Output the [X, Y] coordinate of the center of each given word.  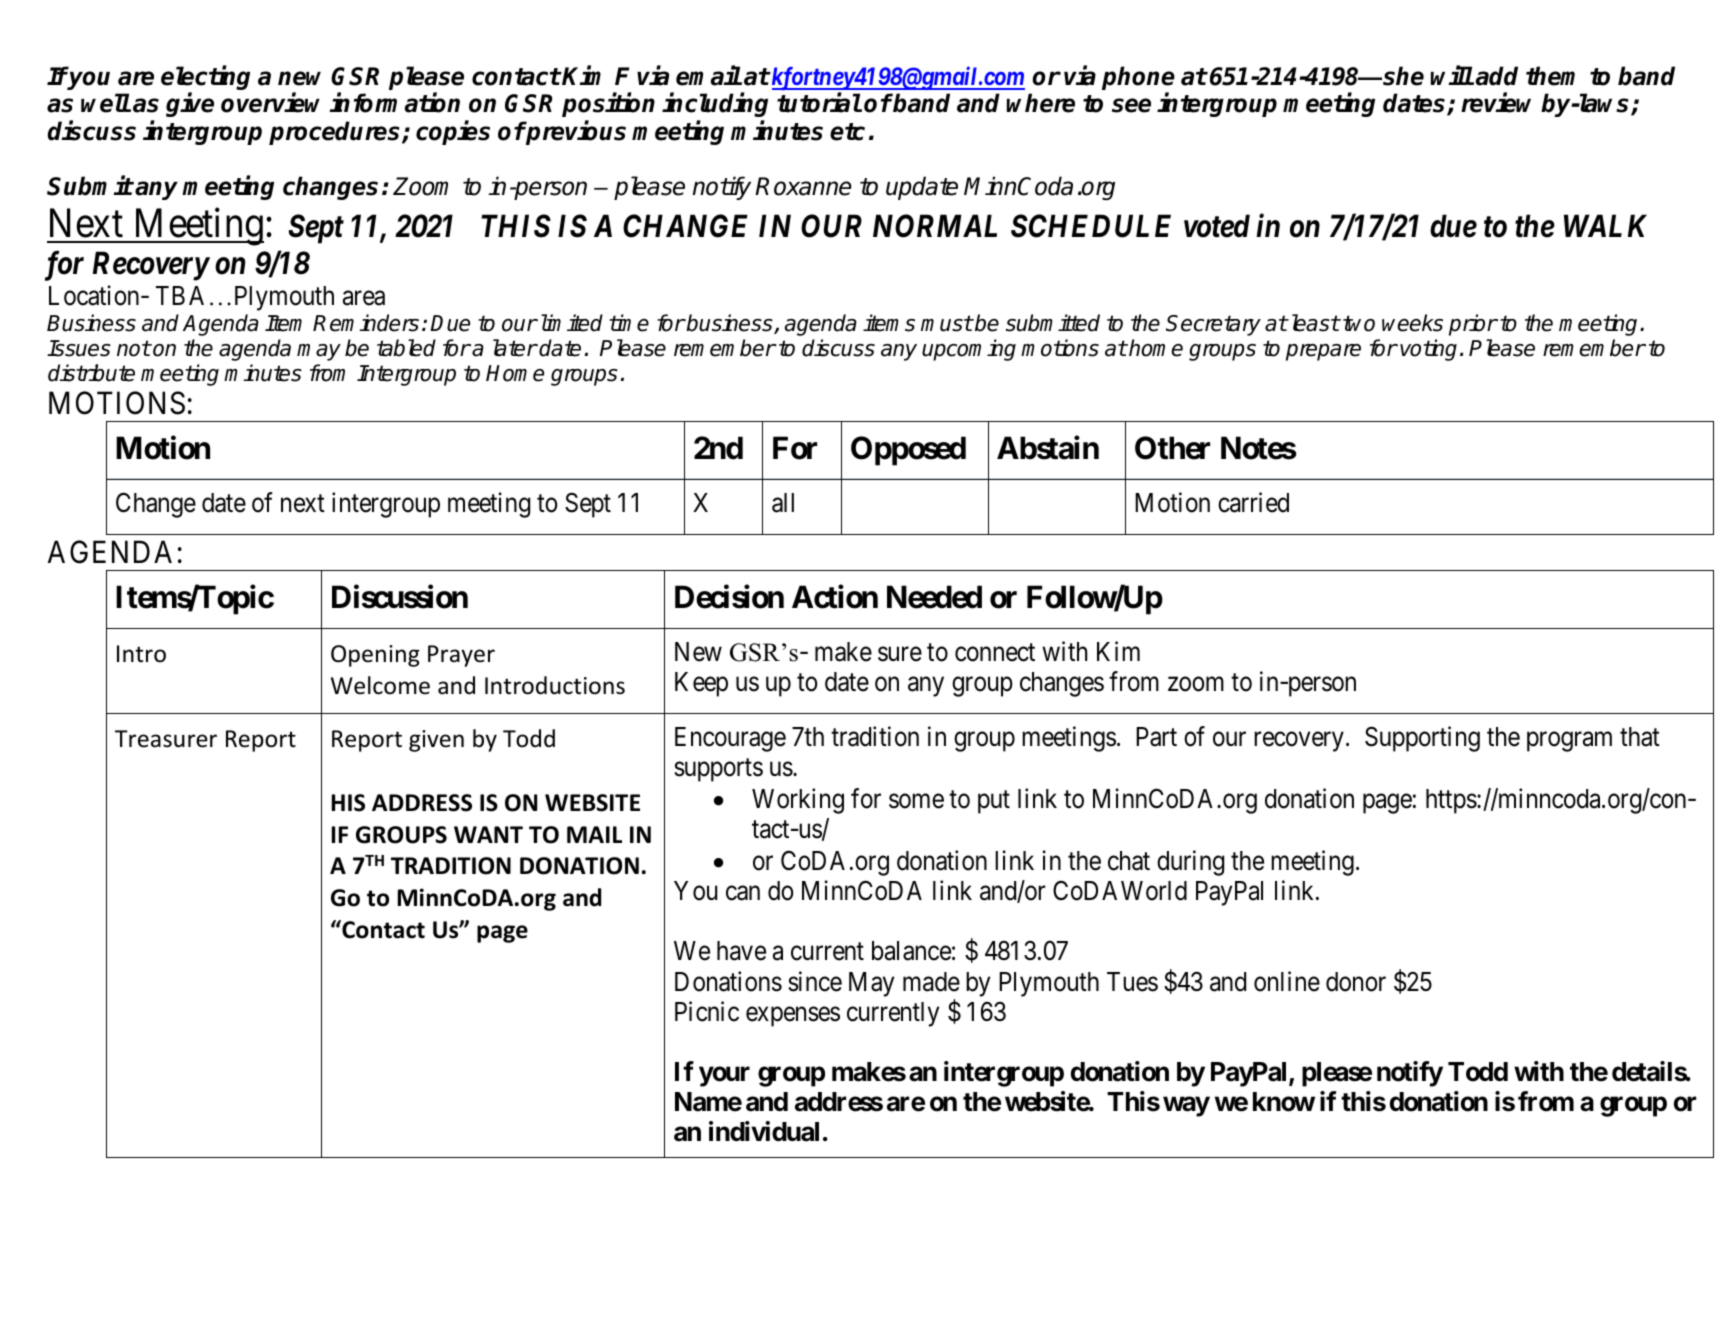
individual [764, 1131]
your [724, 1076]
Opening [375, 656]
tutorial [819, 103]
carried [1253, 502]
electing [205, 79]
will [1452, 75]
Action [835, 597]
